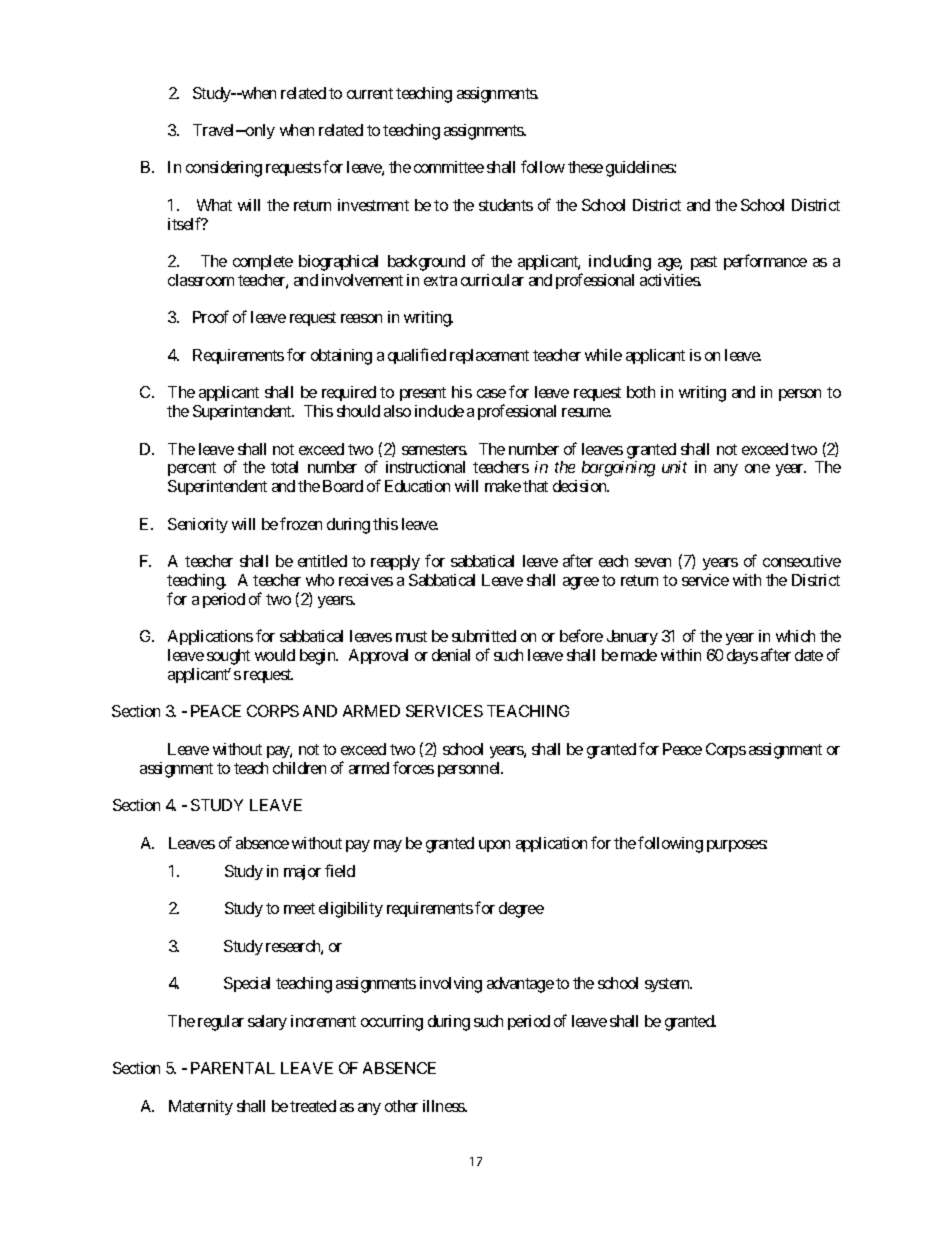  I want to click on days, so click(742, 656).
